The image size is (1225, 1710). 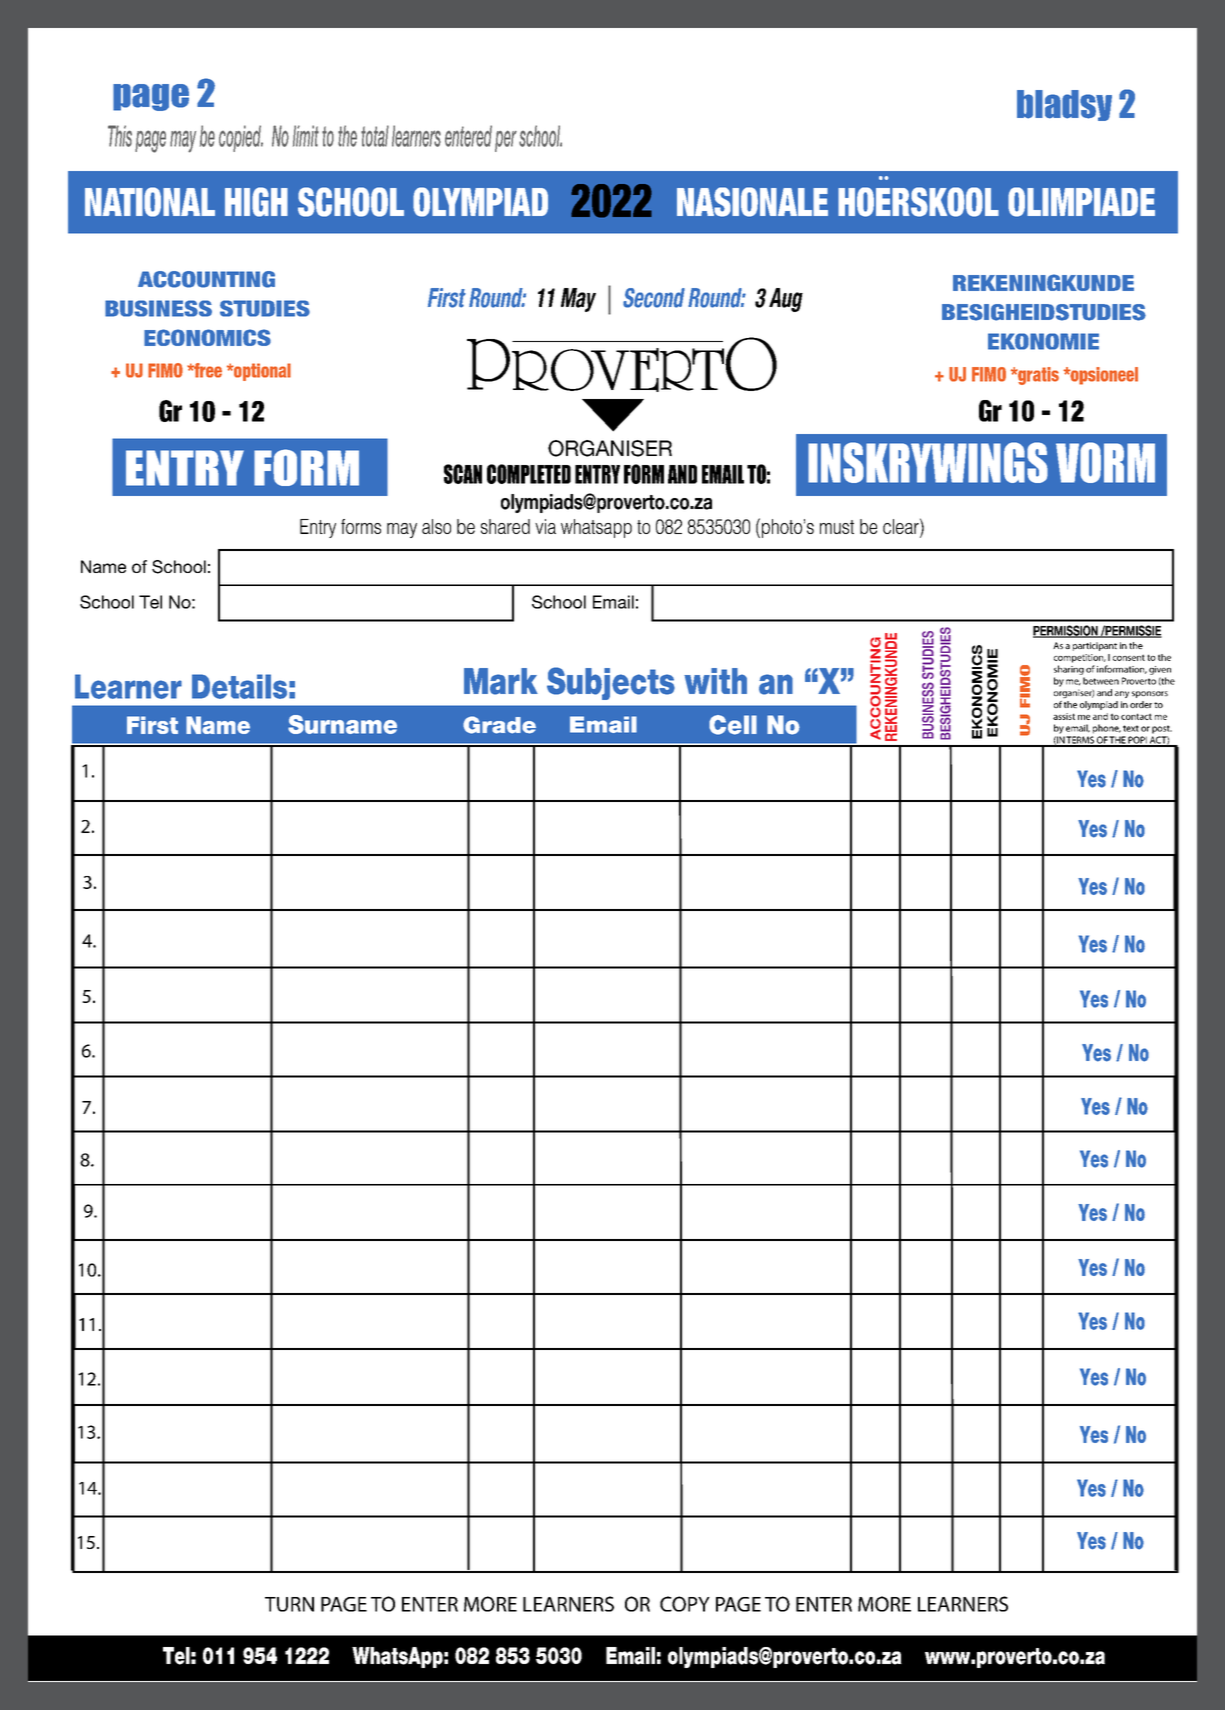 What do you see at coordinates (1131, 728) in the screenshot?
I see `text` at bounding box center [1131, 728].
